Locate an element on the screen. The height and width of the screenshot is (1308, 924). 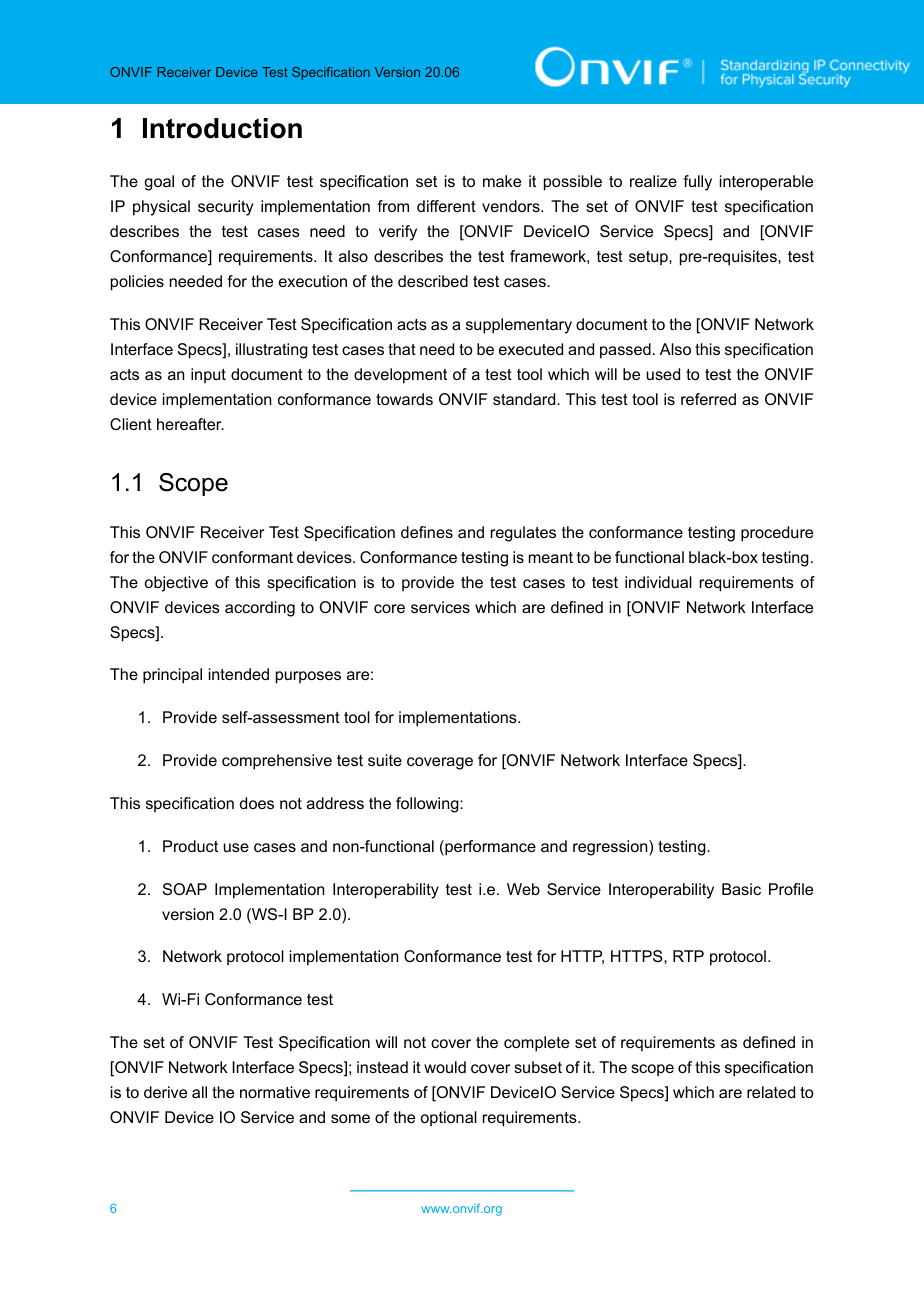
make is located at coordinates (502, 181).
